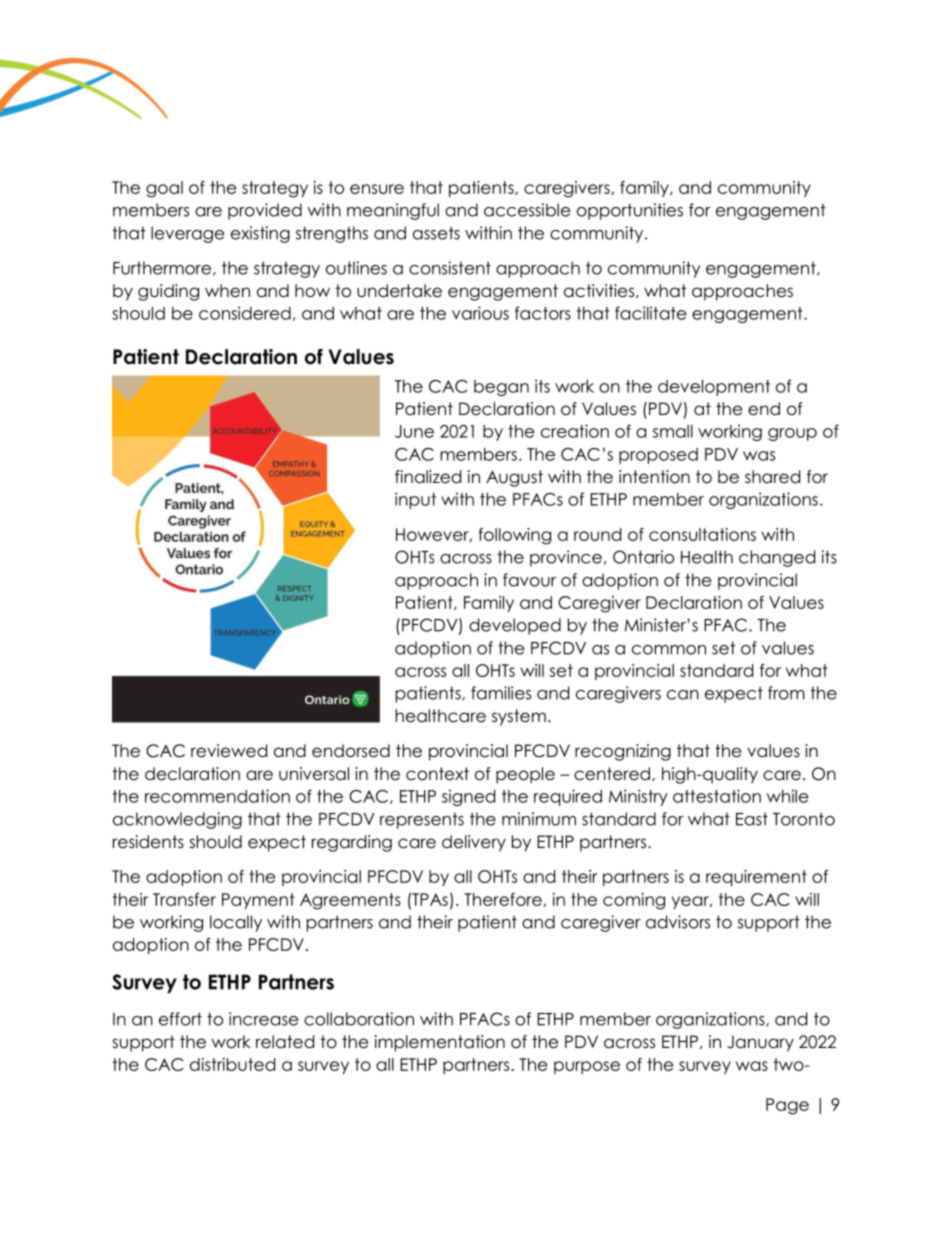  What do you see at coordinates (265, 211) in the screenshot?
I see `provided` at bounding box center [265, 211].
